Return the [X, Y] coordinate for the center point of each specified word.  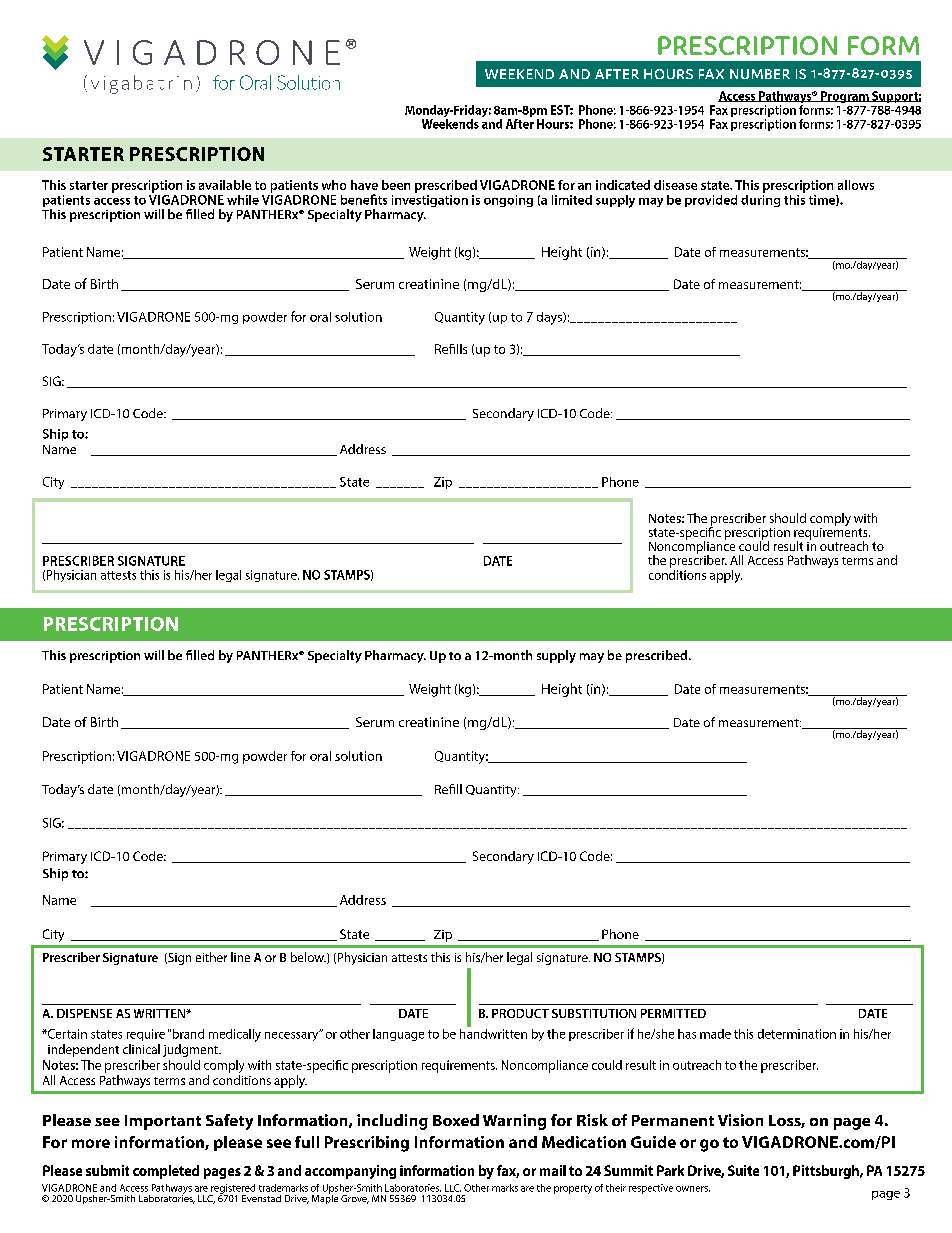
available [225, 185]
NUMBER [760, 74]
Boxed [456, 1120]
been [396, 185]
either [211, 957]
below [308, 957]
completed [166, 1172]
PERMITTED [673, 1013]
